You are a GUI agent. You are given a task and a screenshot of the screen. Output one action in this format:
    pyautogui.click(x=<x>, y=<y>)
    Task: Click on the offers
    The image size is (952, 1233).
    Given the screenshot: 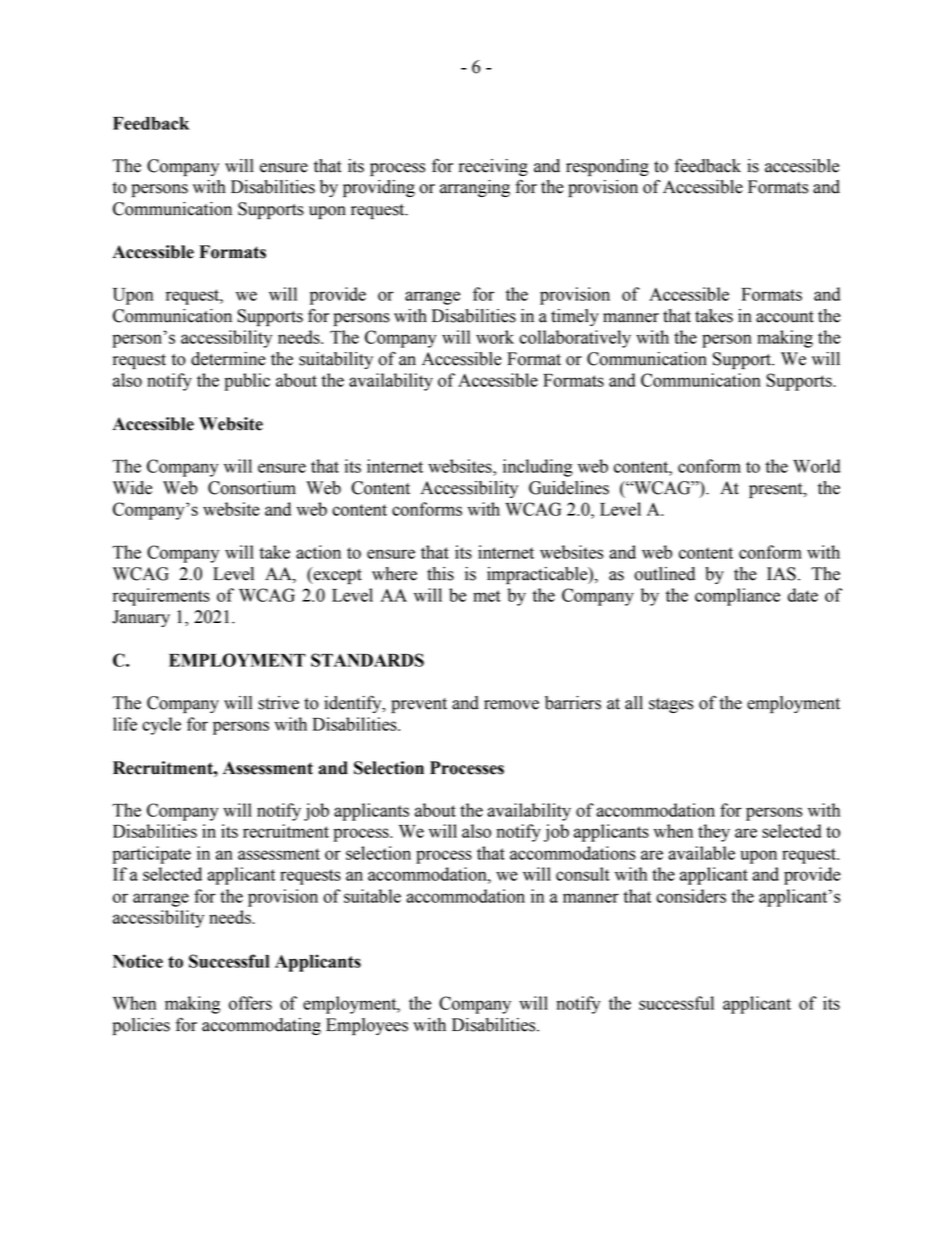 What is the action you would take?
    pyautogui.click(x=250, y=1003)
